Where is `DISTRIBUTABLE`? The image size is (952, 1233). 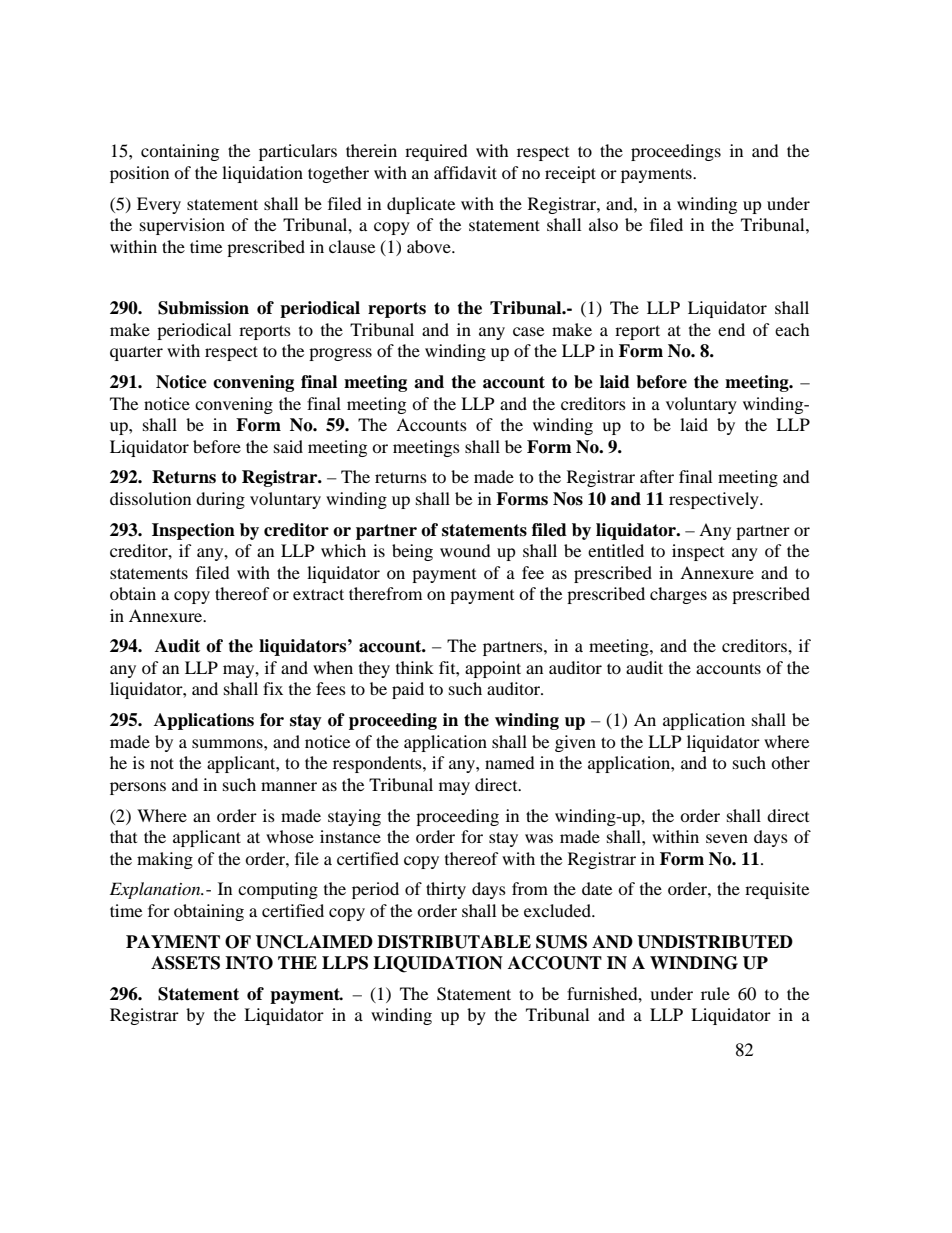 DISTRIBUTABLE is located at coordinates (454, 942).
